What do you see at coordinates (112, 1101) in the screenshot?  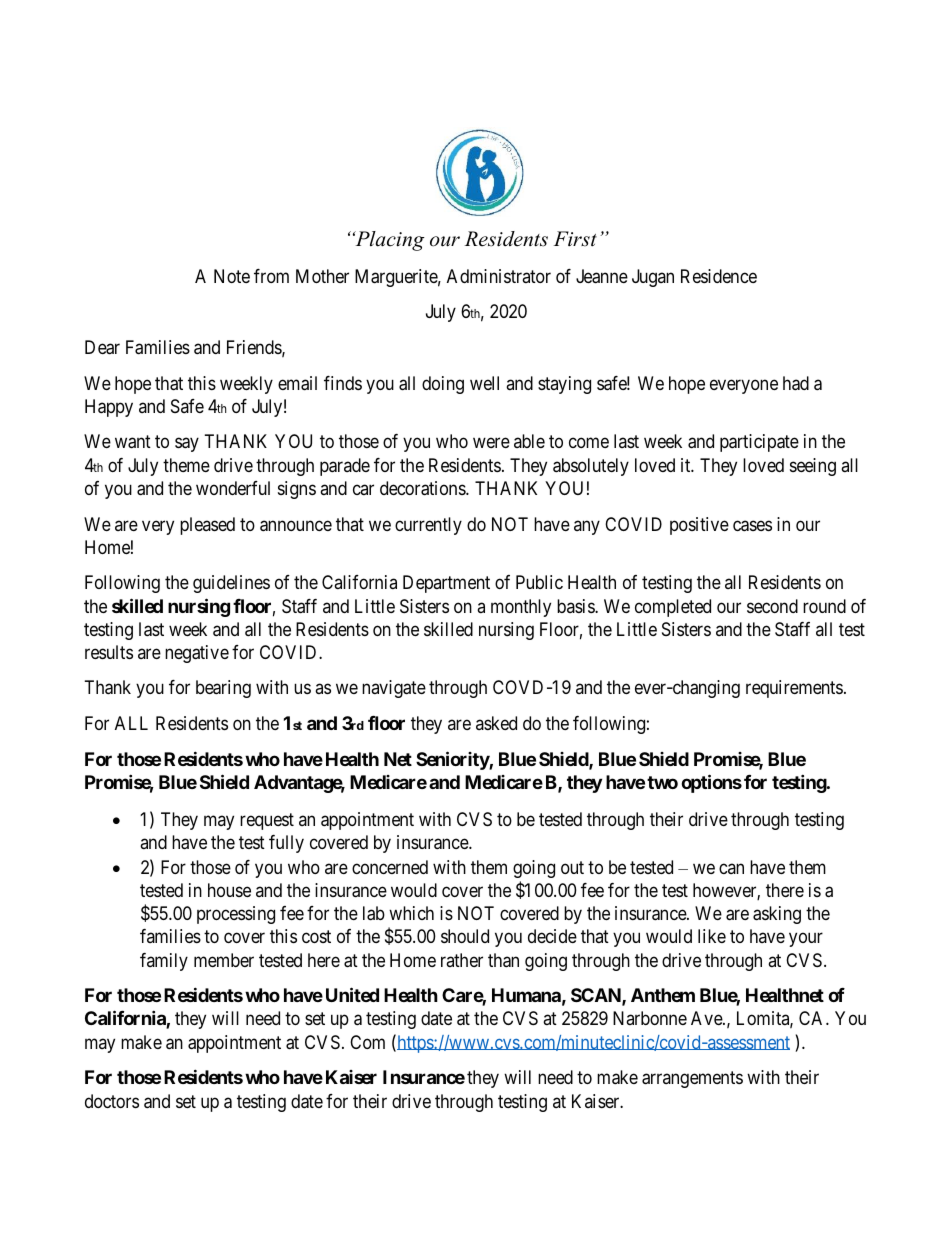 I see `doctors` at bounding box center [112, 1101].
